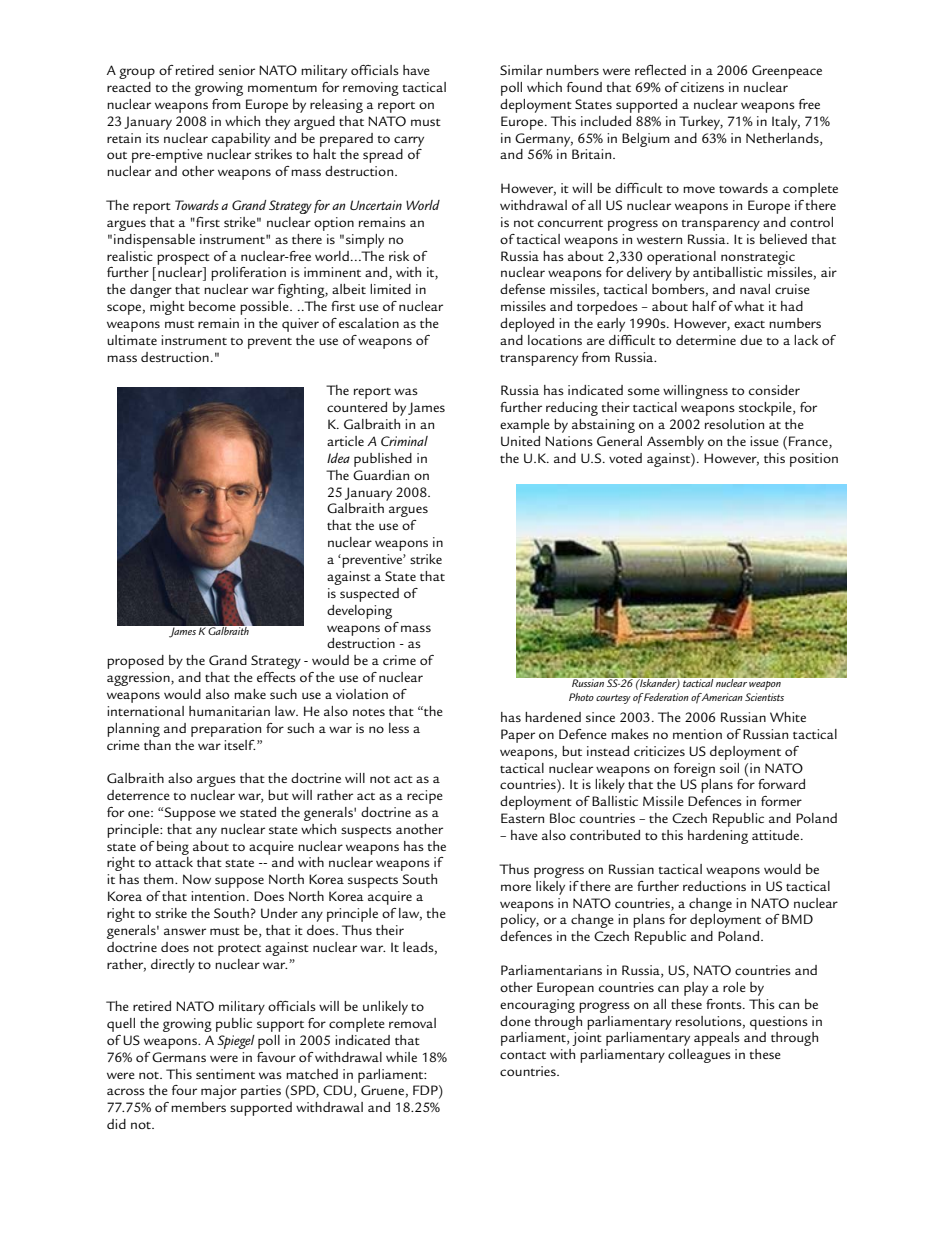  What do you see at coordinates (520, 441) in the screenshot?
I see `United` at bounding box center [520, 441].
